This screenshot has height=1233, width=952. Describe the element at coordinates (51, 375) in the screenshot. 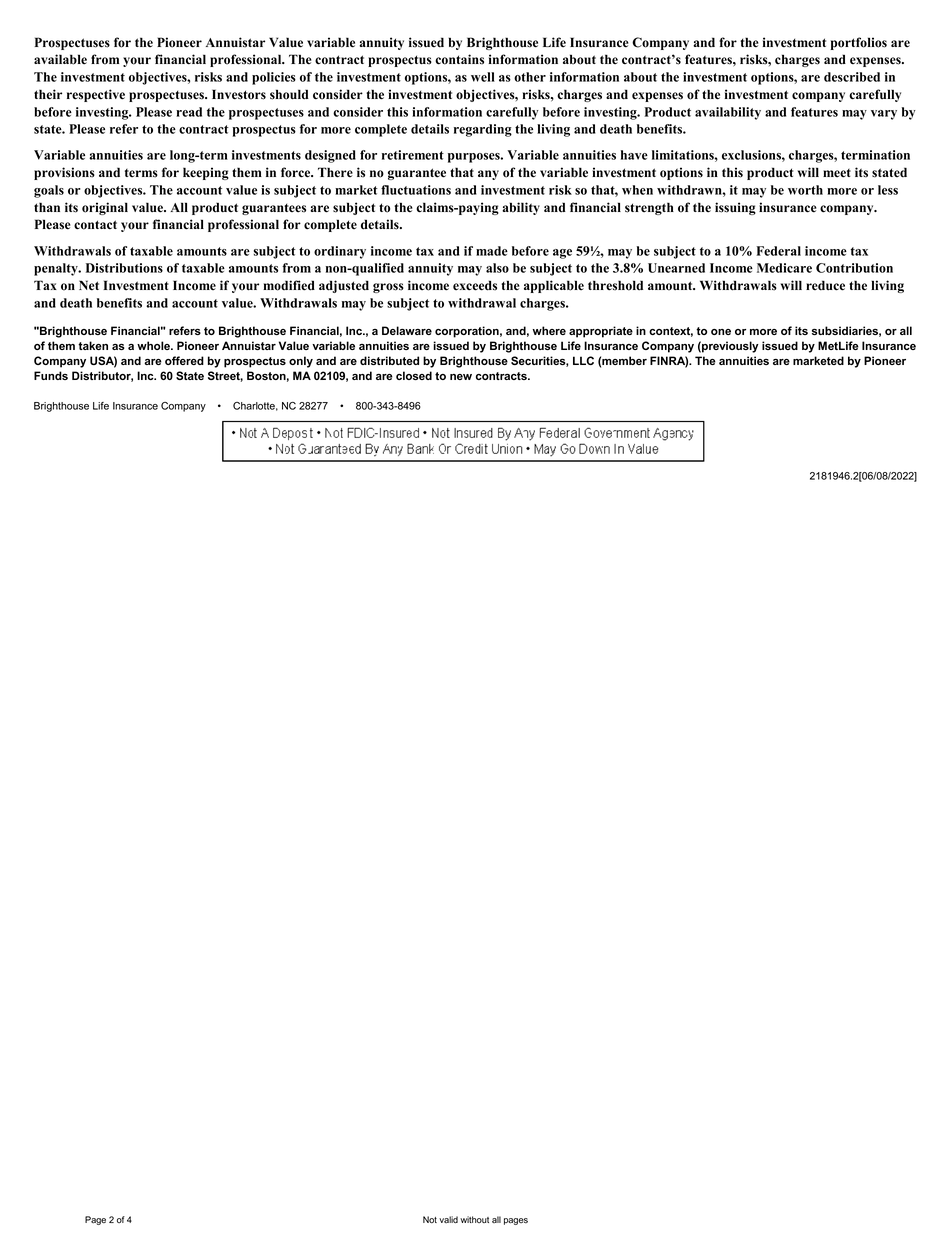

I see `Funds` at that location.
